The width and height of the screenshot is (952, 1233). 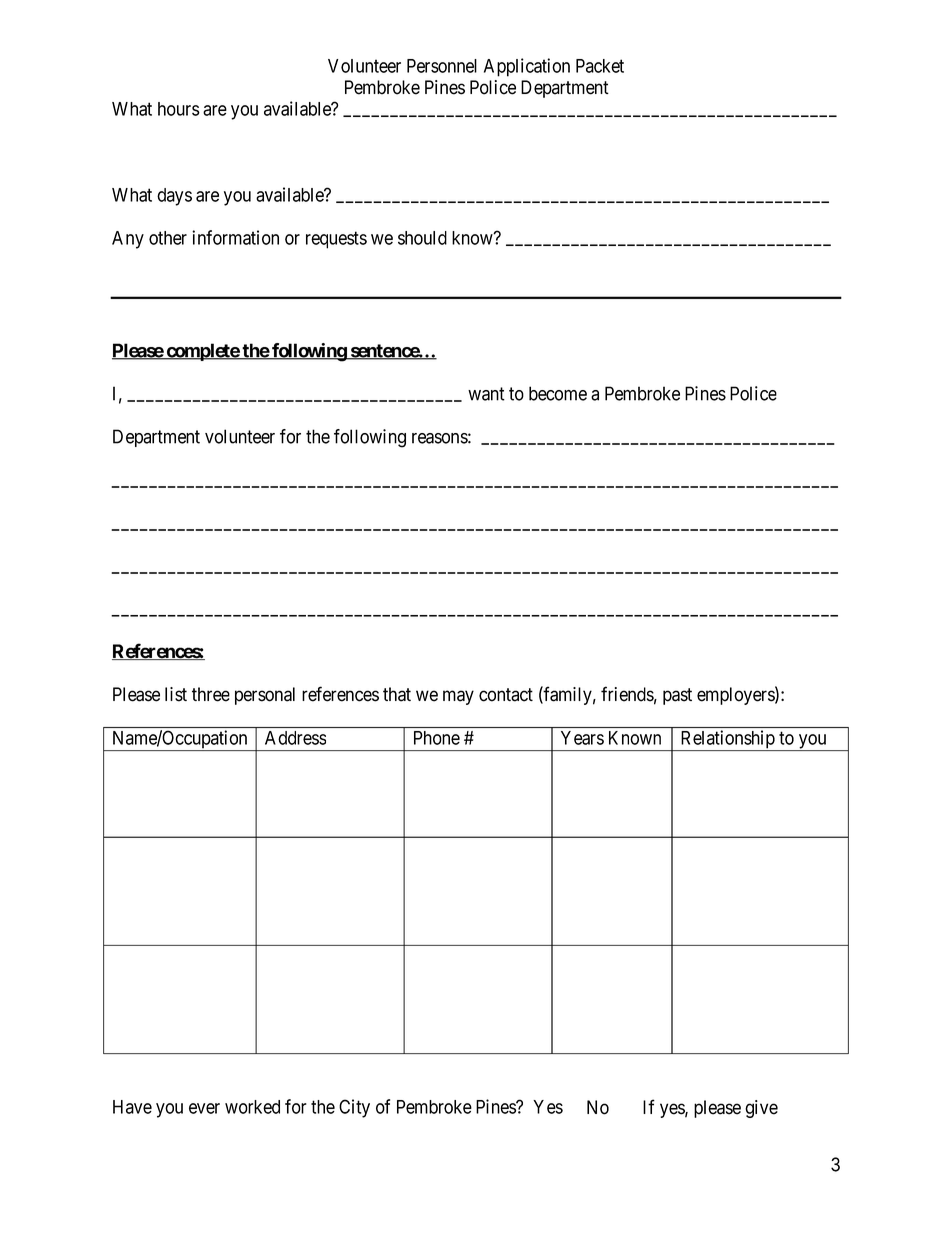 What do you see at coordinates (486, 394) in the screenshot?
I see `want` at bounding box center [486, 394].
